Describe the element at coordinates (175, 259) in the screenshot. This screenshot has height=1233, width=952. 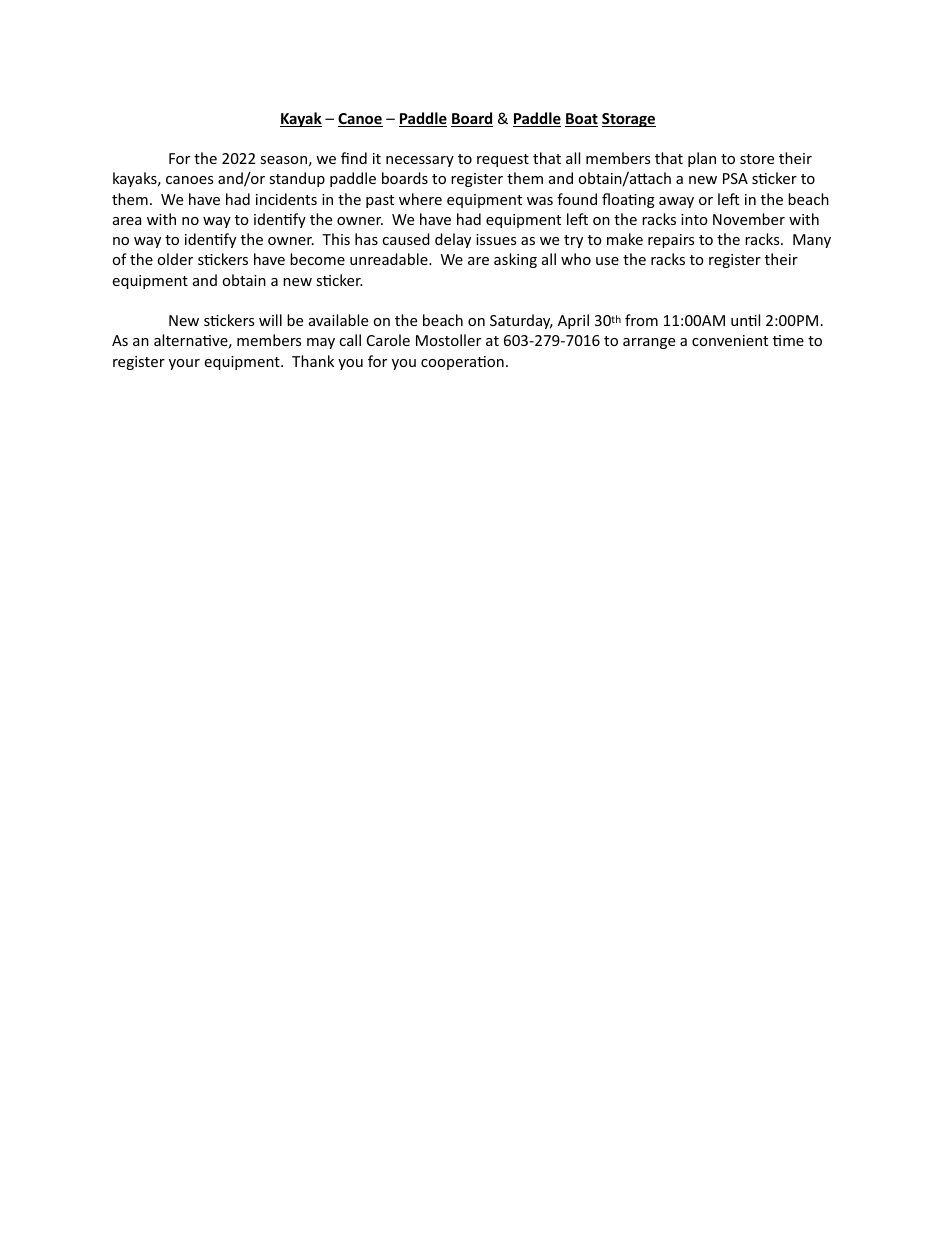
I see `older` at that location.
